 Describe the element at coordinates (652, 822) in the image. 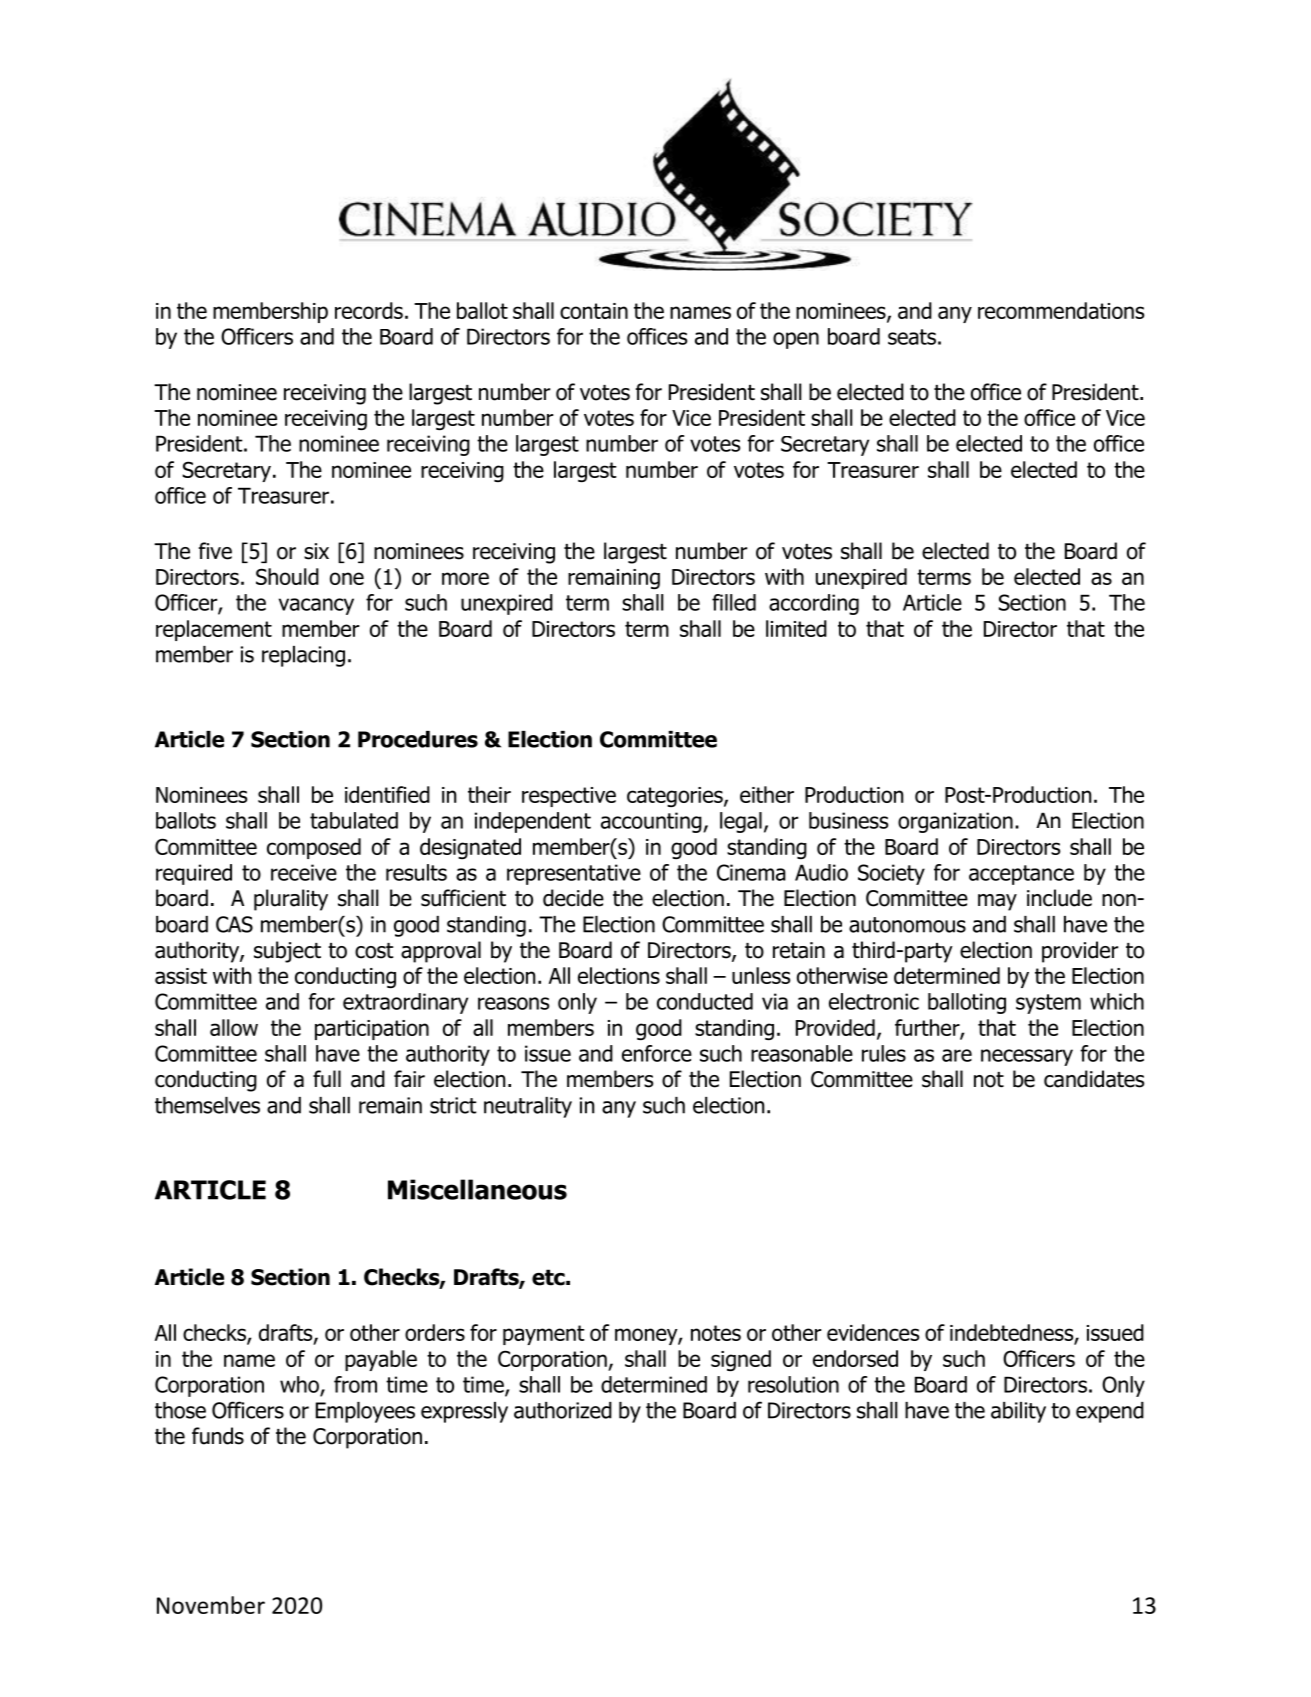

I see `accounting` at that location.
